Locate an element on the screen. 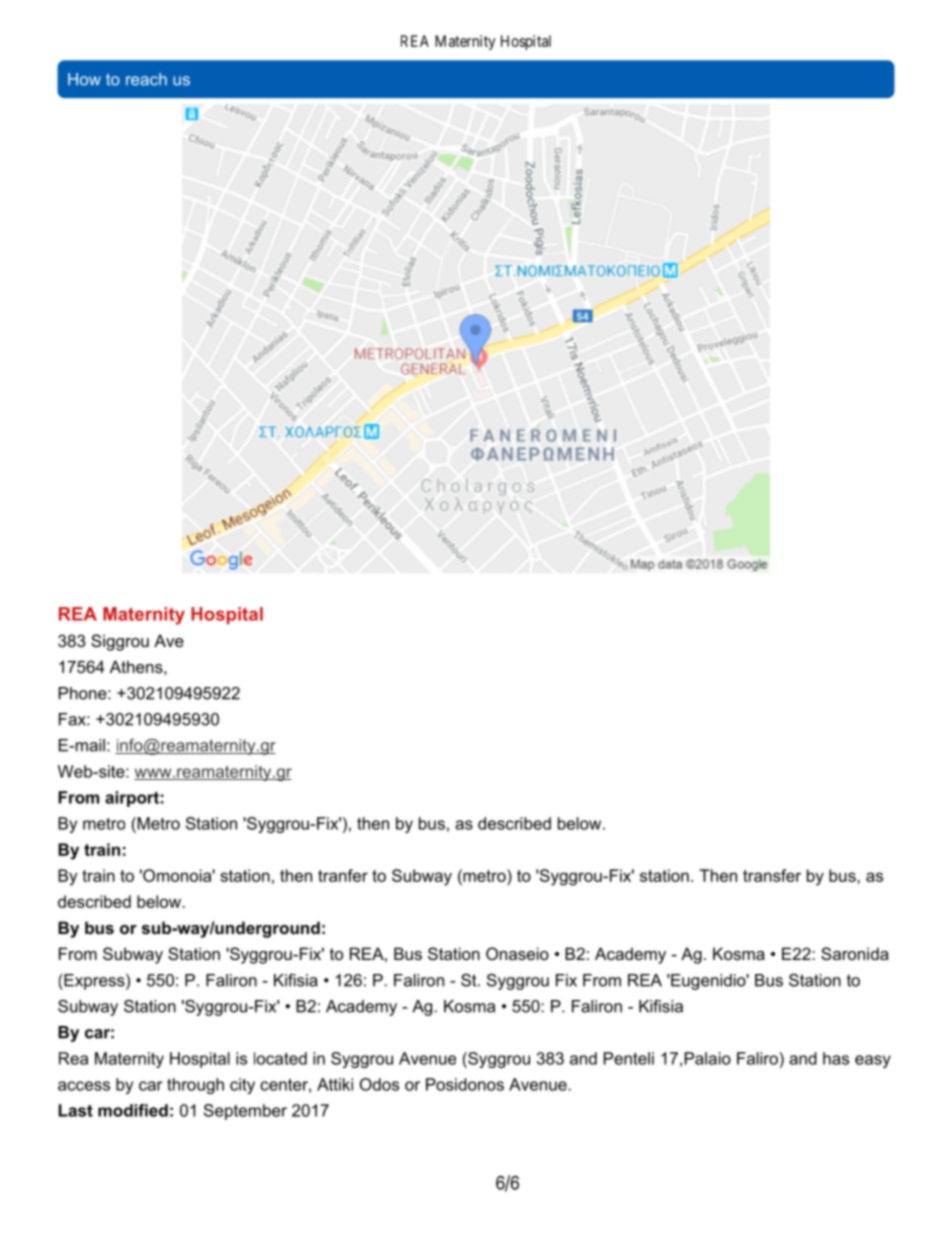 The image size is (952, 1233). reach is located at coordinates (146, 79).
